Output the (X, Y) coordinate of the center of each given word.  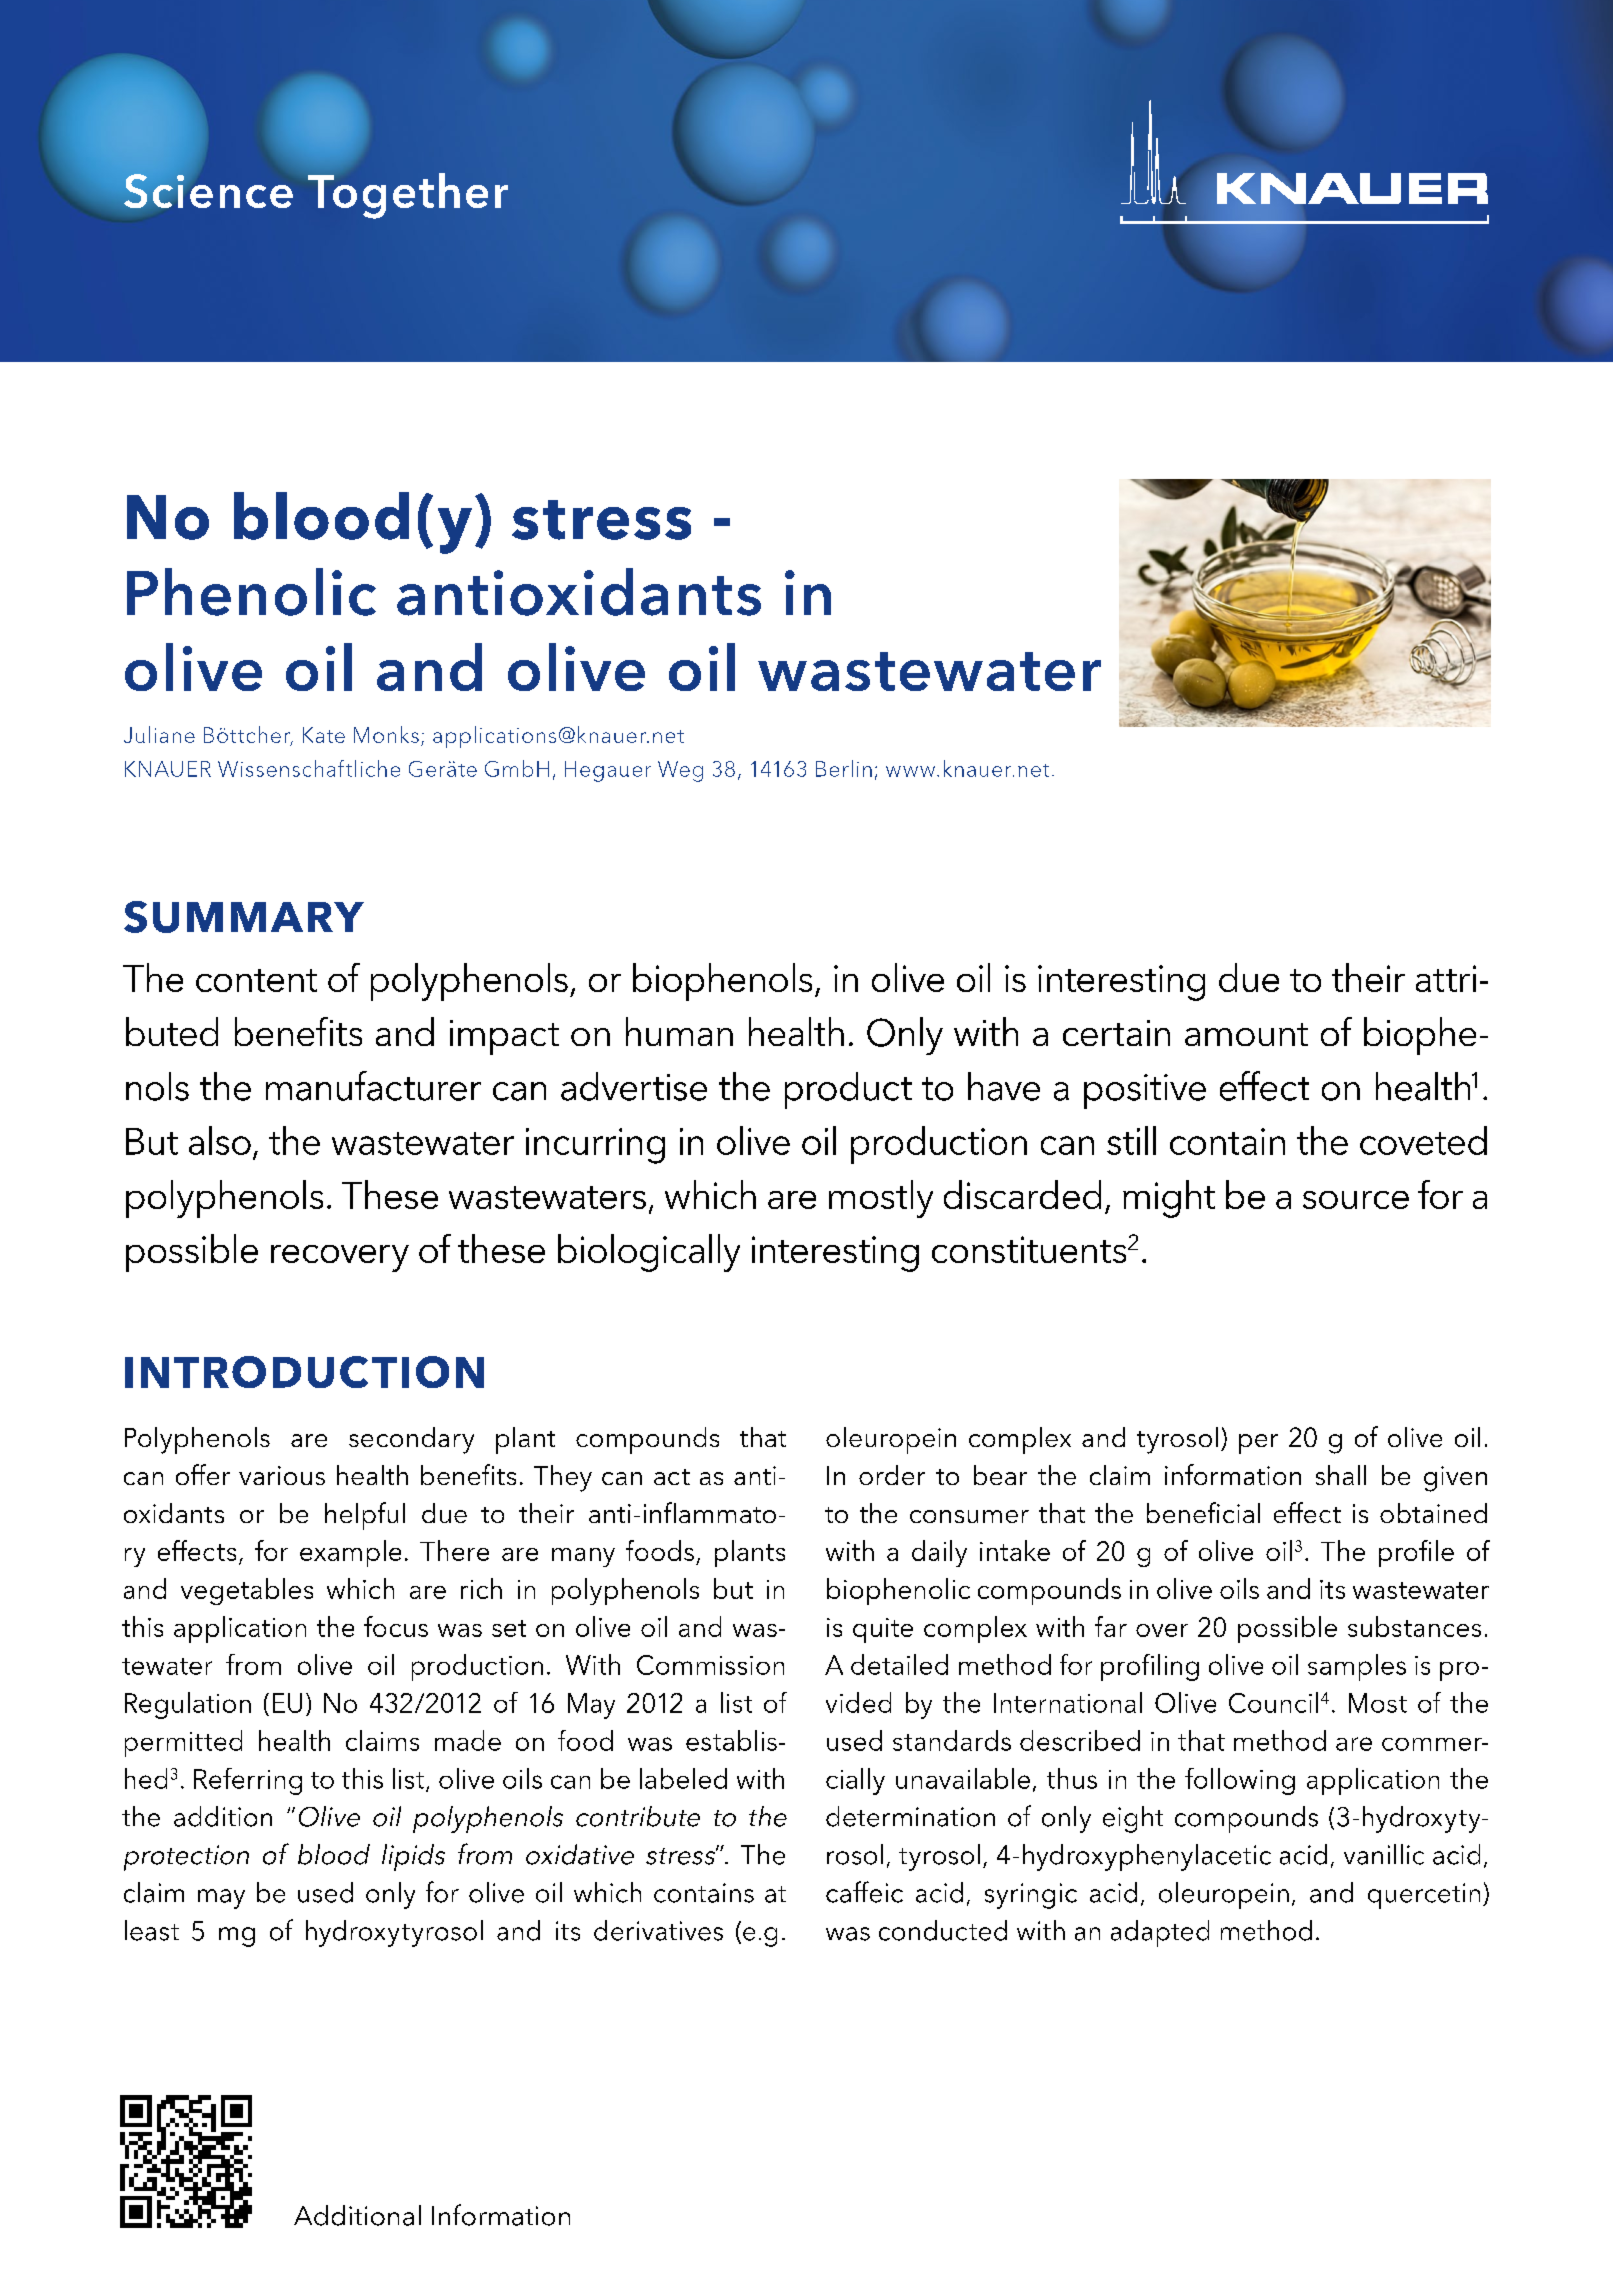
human (679, 1031)
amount (1246, 1034)
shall (1341, 1475)
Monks (386, 734)
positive (1145, 1091)
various (282, 1475)
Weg (680, 771)
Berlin (844, 768)
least (152, 1930)
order (892, 1475)
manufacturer (373, 1086)
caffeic (864, 1892)
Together (408, 196)
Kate (324, 735)
